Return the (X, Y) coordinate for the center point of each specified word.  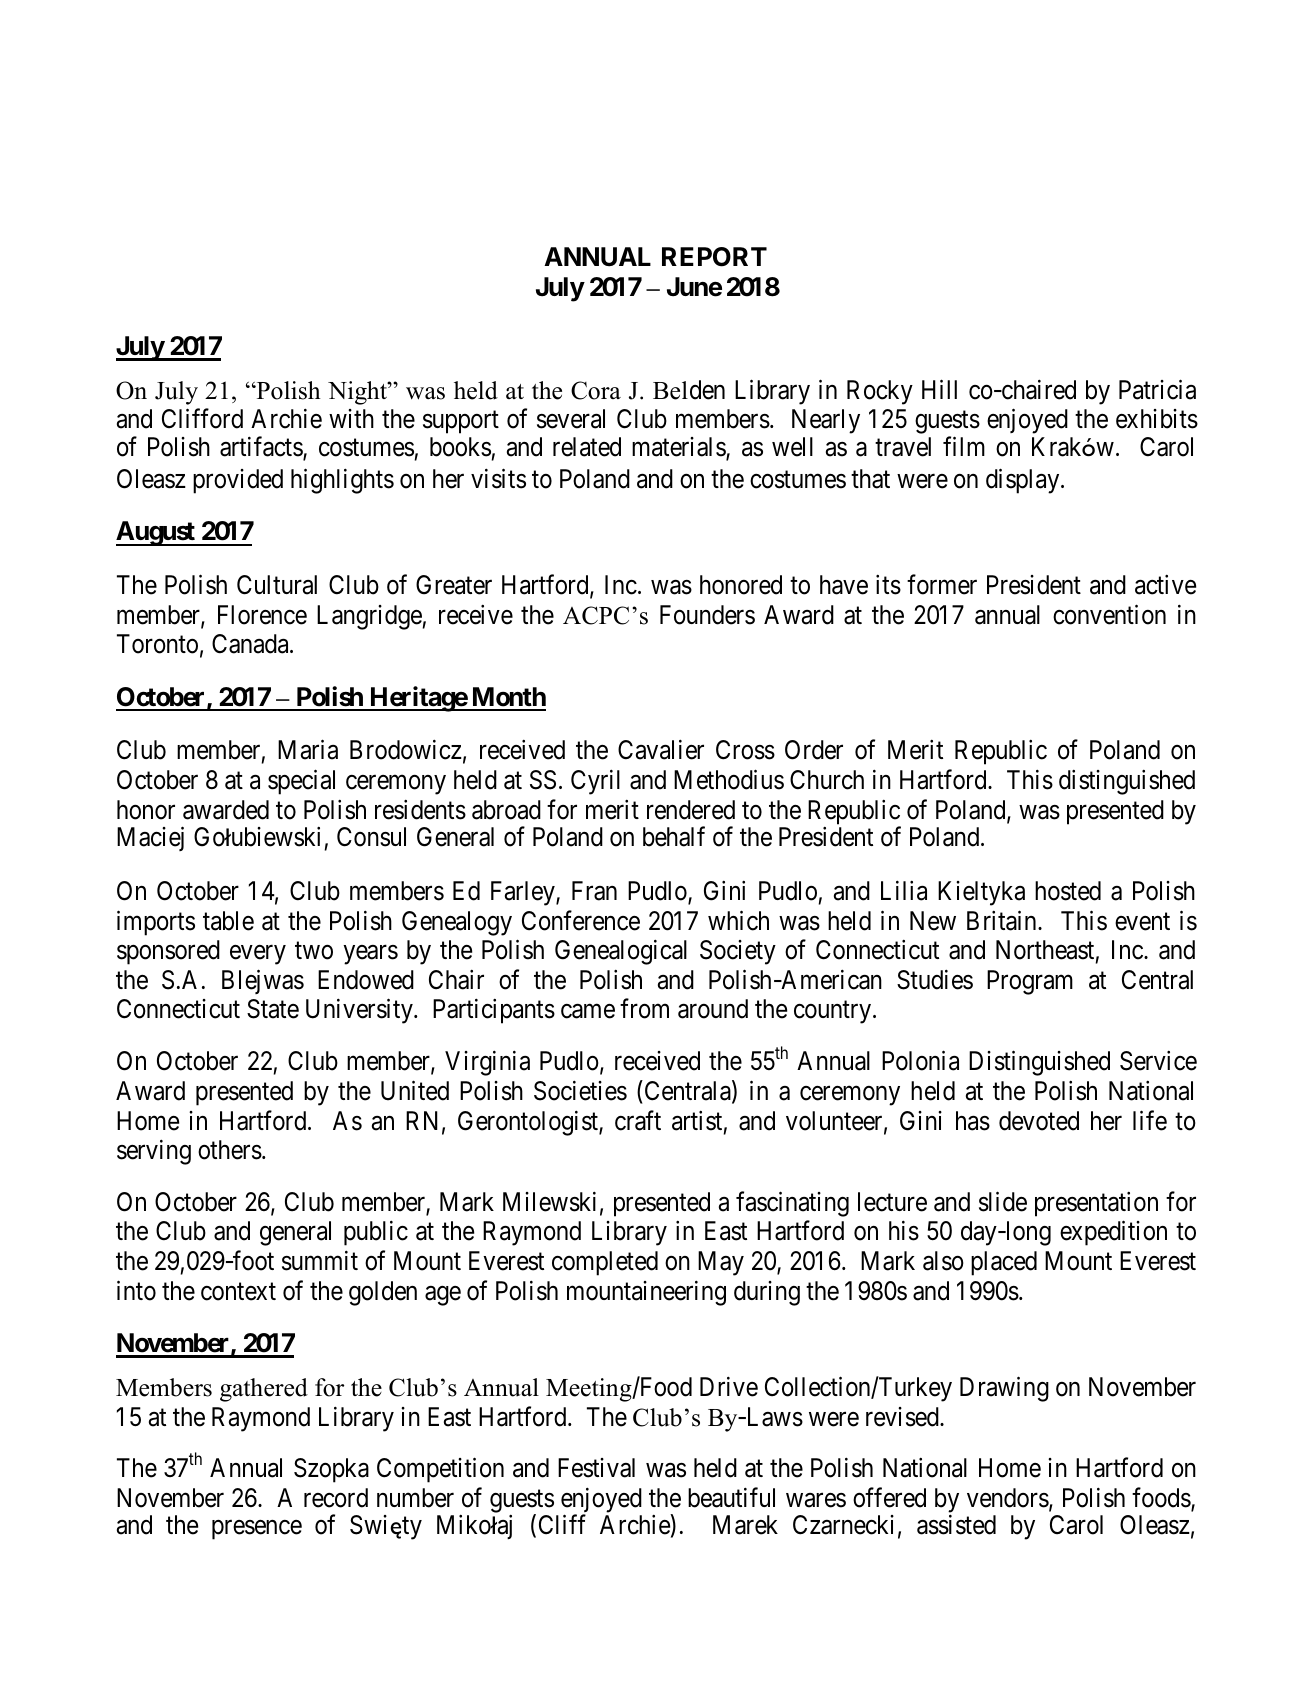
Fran (594, 891)
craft (638, 1120)
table (228, 921)
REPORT (714, 257)
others (230, 1150)
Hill (939, 389)
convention (1109, 614)
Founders (707, 615)
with (351, 418)
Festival (596, 1468)
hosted (1068, 891)
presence (257, 1530)
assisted (956, 1525)
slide (1003, 1201)
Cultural (277, 585)
